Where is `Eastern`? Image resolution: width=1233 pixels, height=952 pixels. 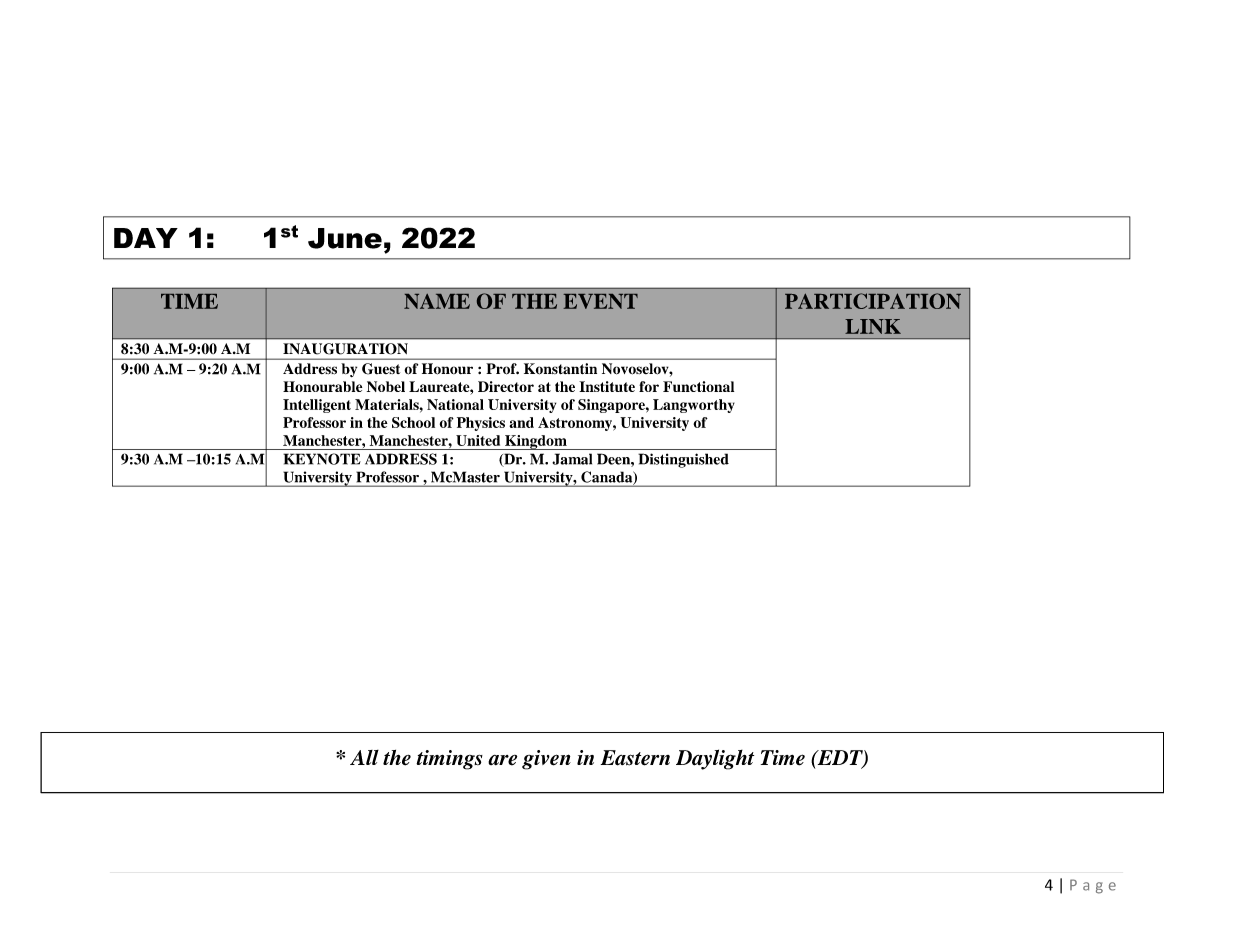 Eastern is located at coordinates (635, 758).
